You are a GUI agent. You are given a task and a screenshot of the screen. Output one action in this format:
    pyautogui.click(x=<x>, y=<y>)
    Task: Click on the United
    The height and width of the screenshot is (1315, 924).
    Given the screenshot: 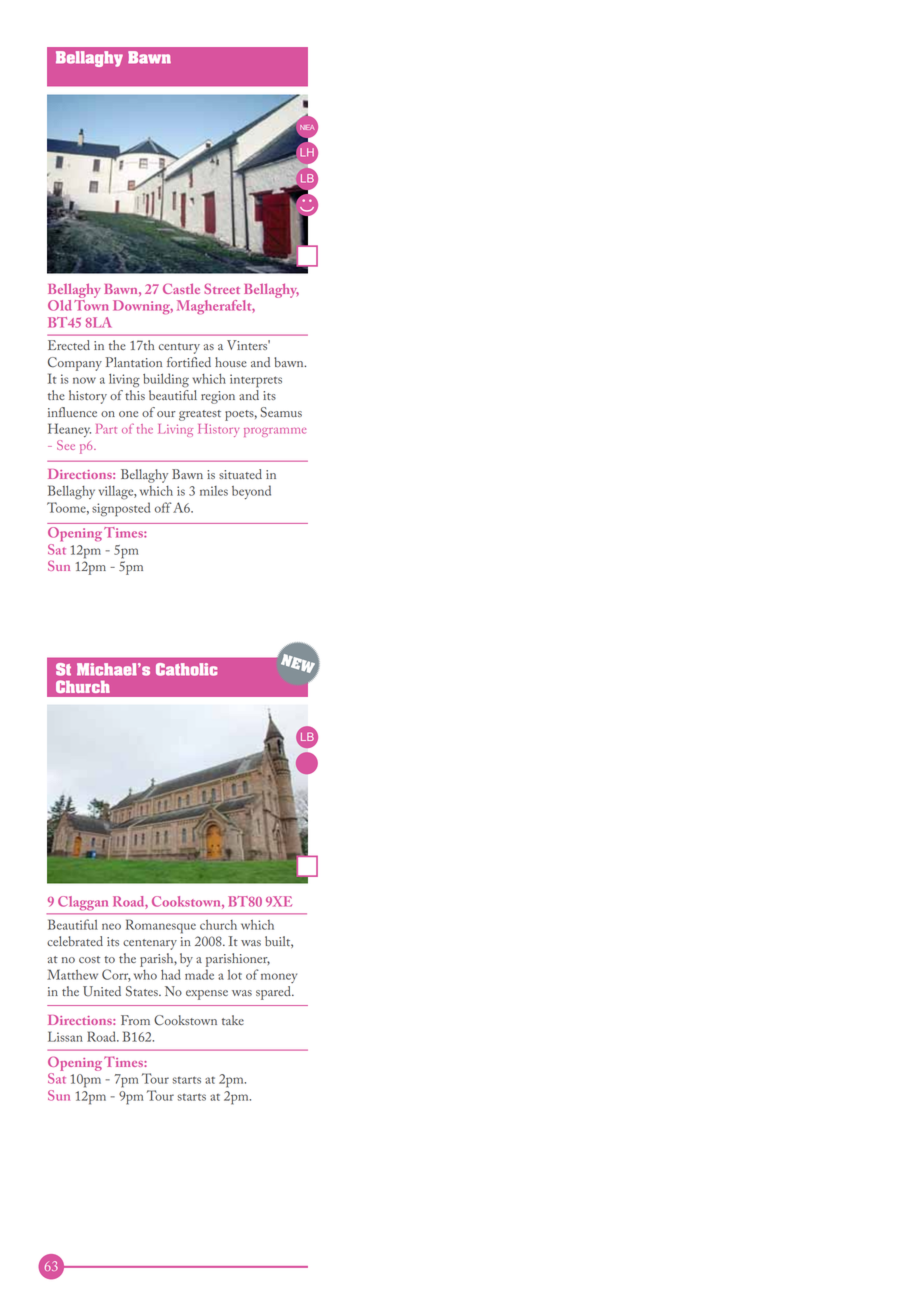 What is the action you would take?
    pyautogui.click(x=102, y=991)
